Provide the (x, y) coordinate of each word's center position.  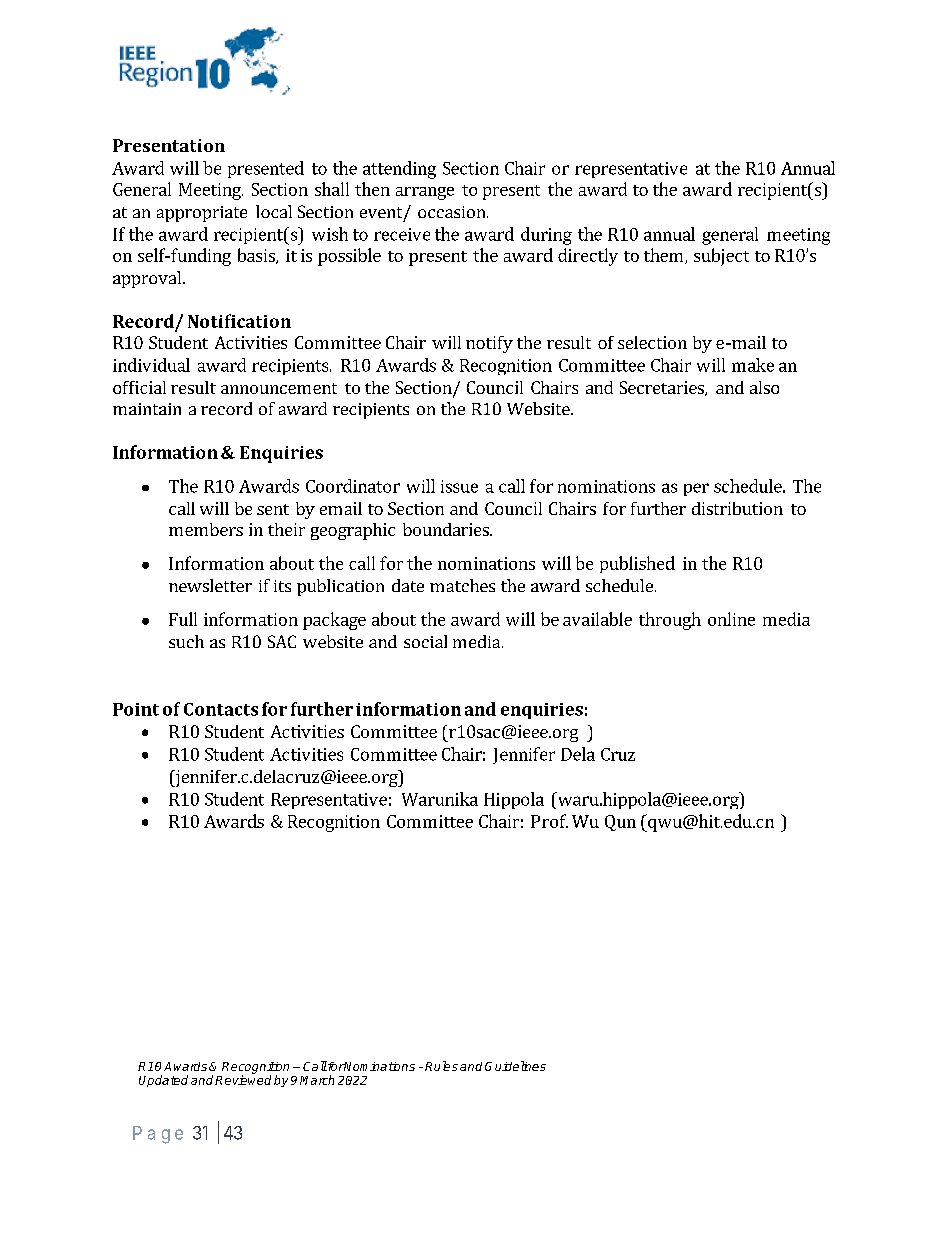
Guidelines (515, 1066)
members (206, 529)
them (665, 256)
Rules (441, 1066)
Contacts (221, 709)
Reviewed (243, 1079)
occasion (453, 212)
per (696, 489)
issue (459, 486)
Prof (549, 821)
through (670, 621)
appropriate (202, 214)
